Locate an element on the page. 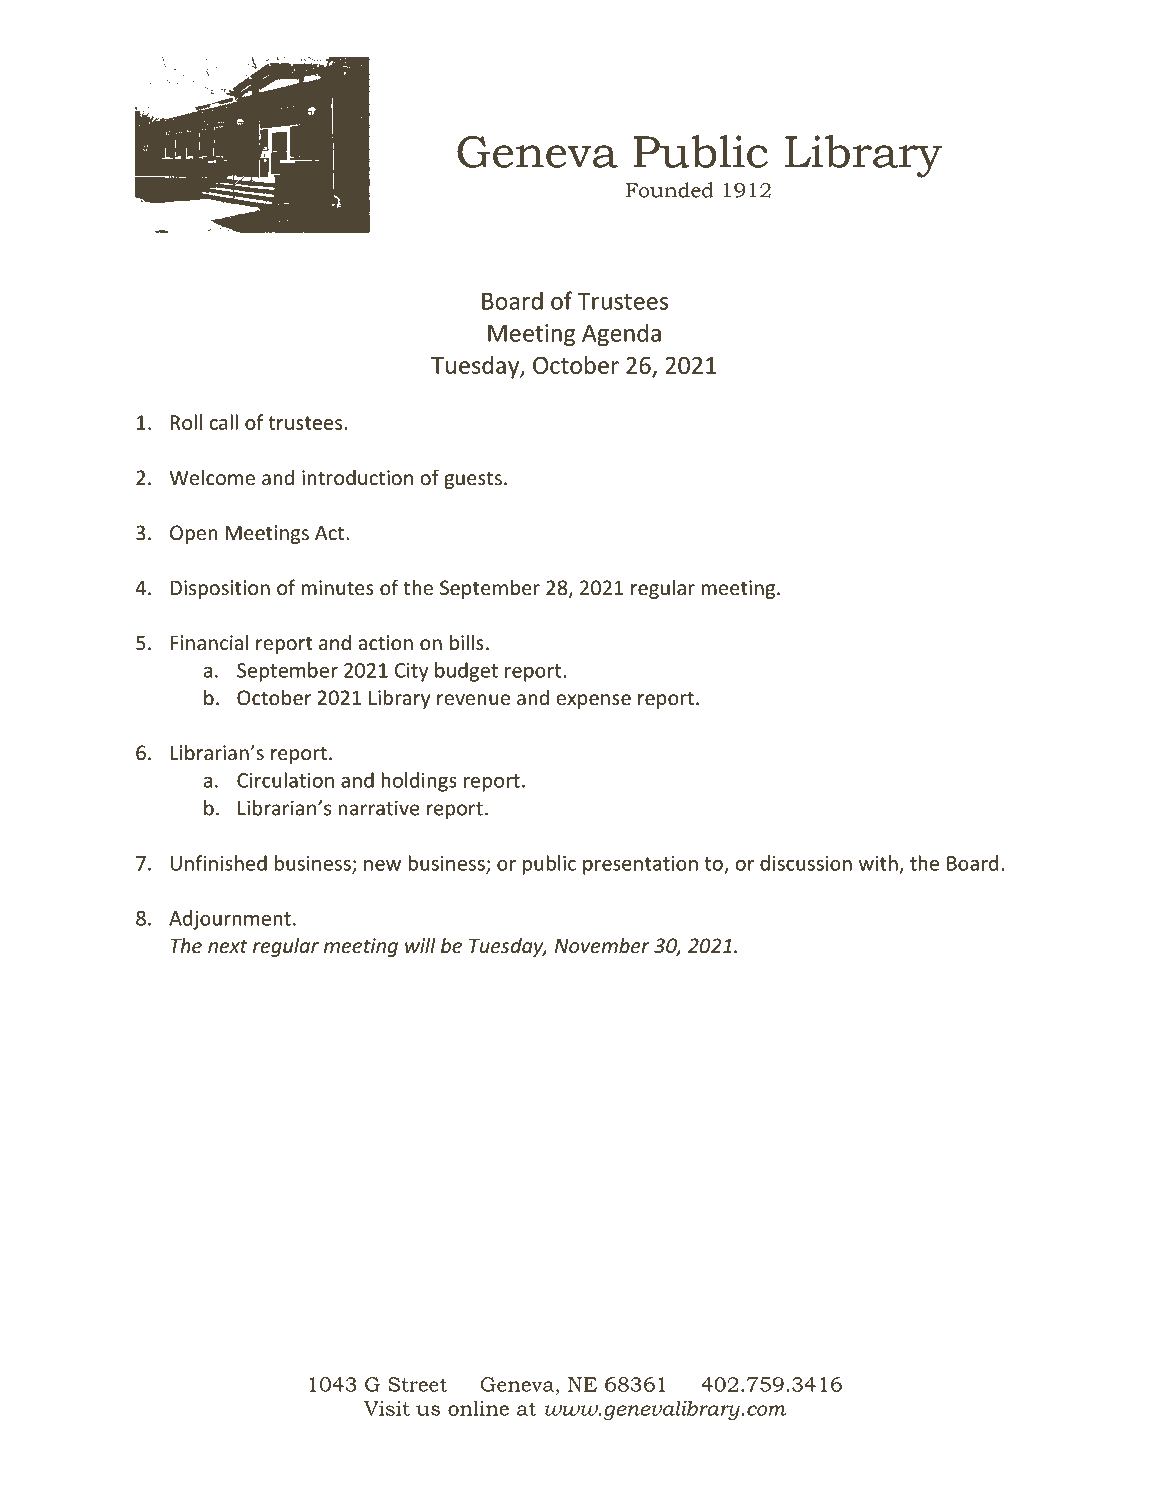 The height and width of the image is (1488, 1149). Agenda is located at coordinates (621, 334).
